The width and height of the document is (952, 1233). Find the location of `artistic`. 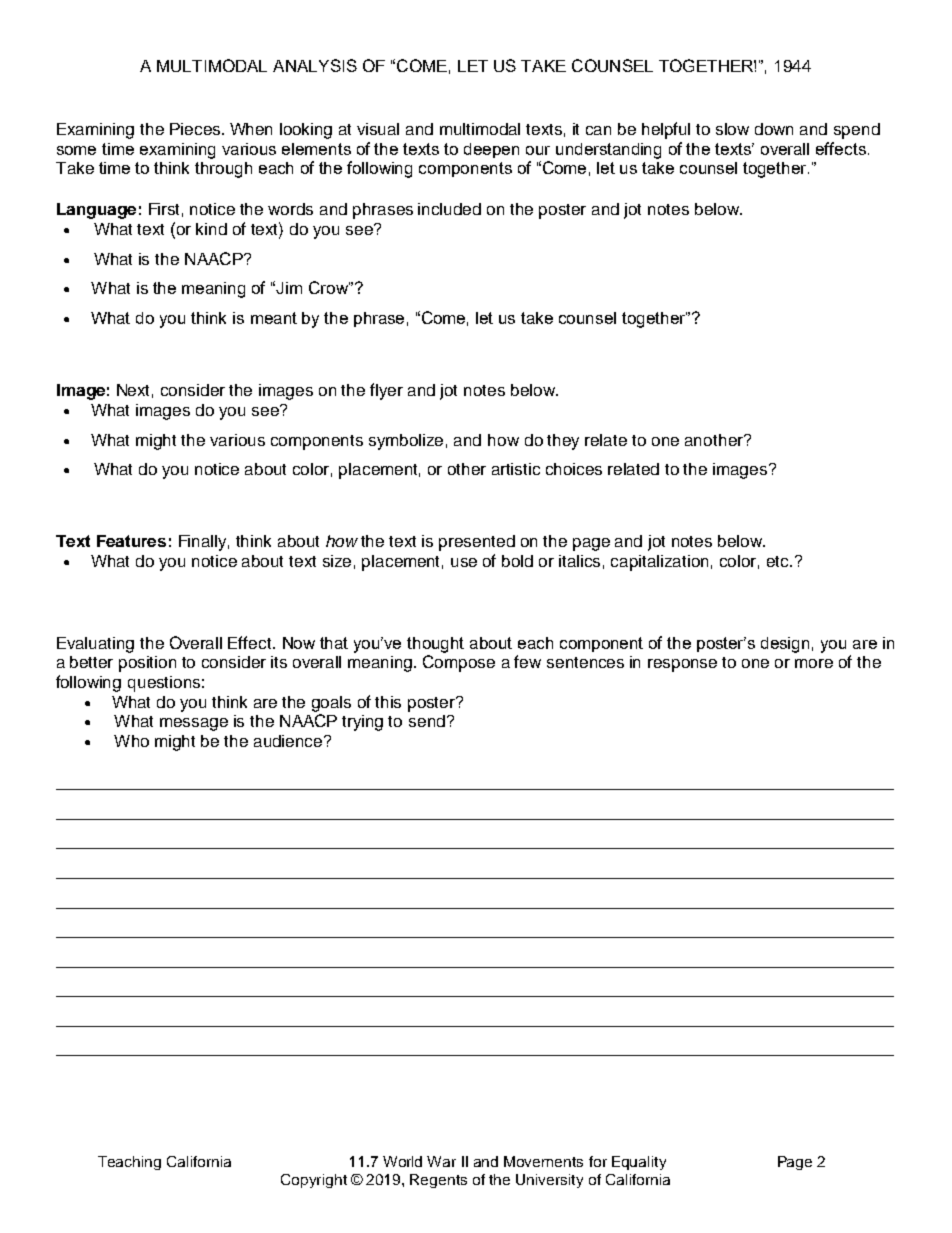

artistic is located at coordinates (516, 469).
